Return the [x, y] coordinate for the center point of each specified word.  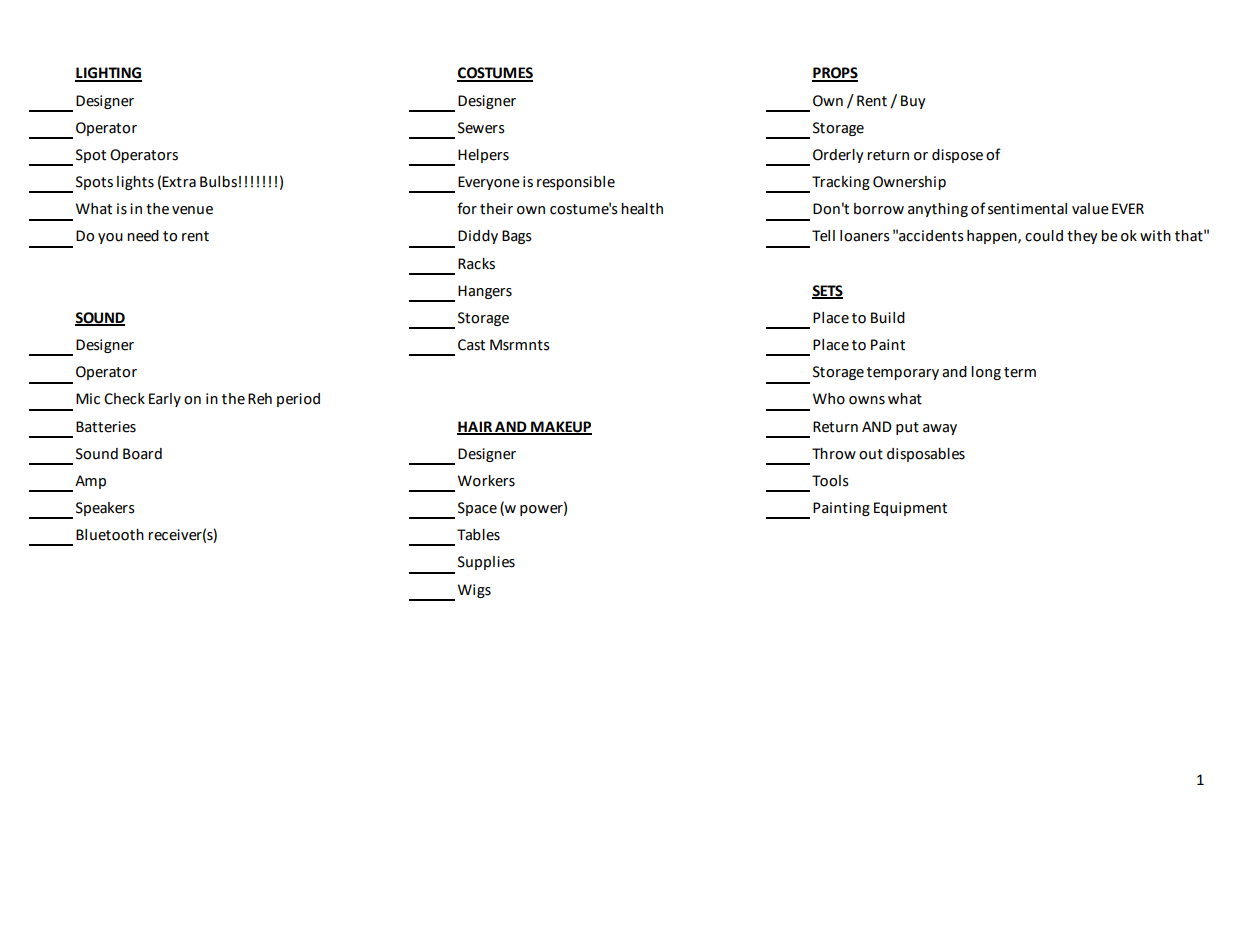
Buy [913, 102]
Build [888, 318]
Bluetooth [110, 535]
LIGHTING [108, 74]
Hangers [485, 292]
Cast [471, 345]
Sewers [481, 128]
